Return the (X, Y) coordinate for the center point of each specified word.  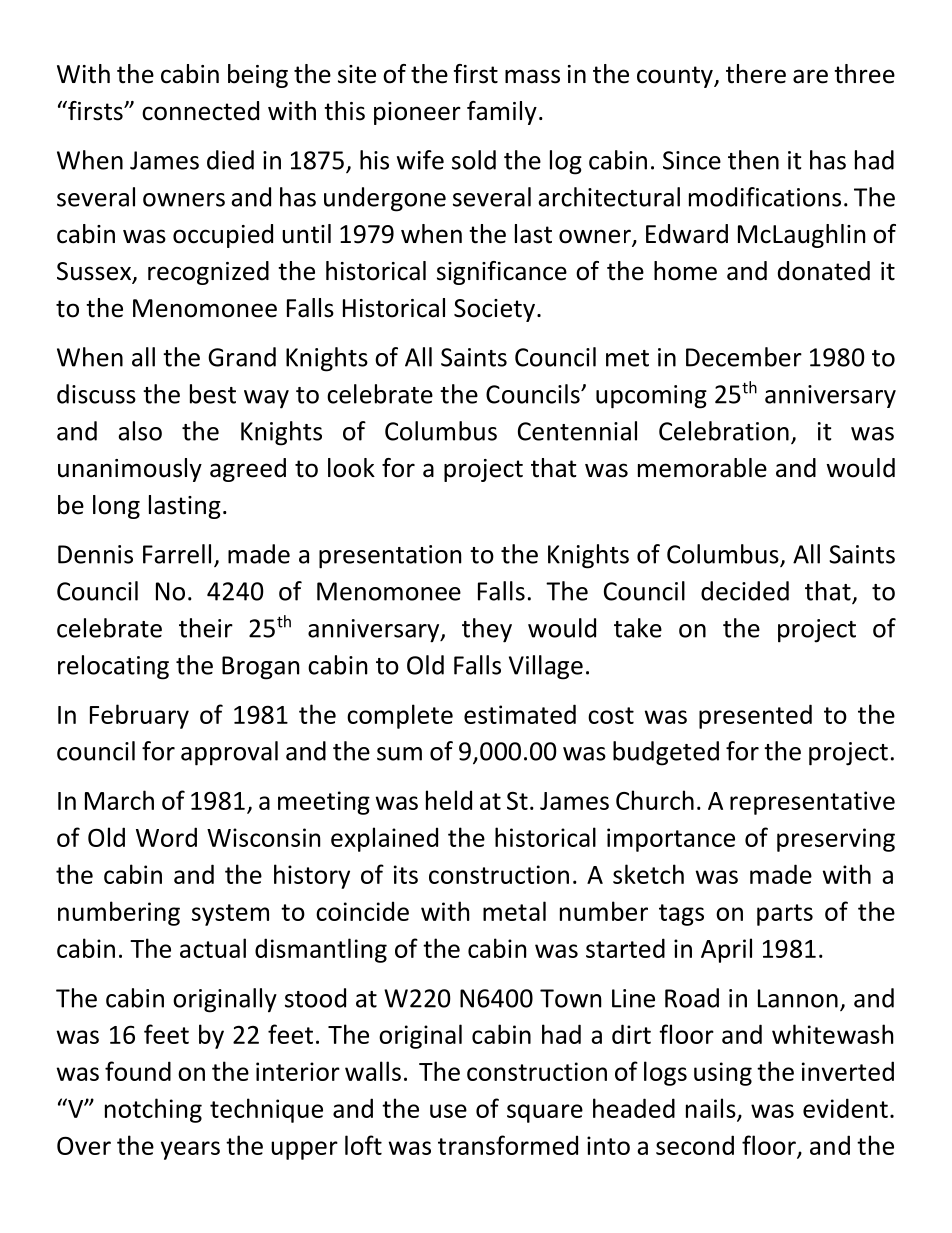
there (756, 74)
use (448, 1111)
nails (712, 1109)
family (502, 113)
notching (153, 1110)
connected (200, 111)
